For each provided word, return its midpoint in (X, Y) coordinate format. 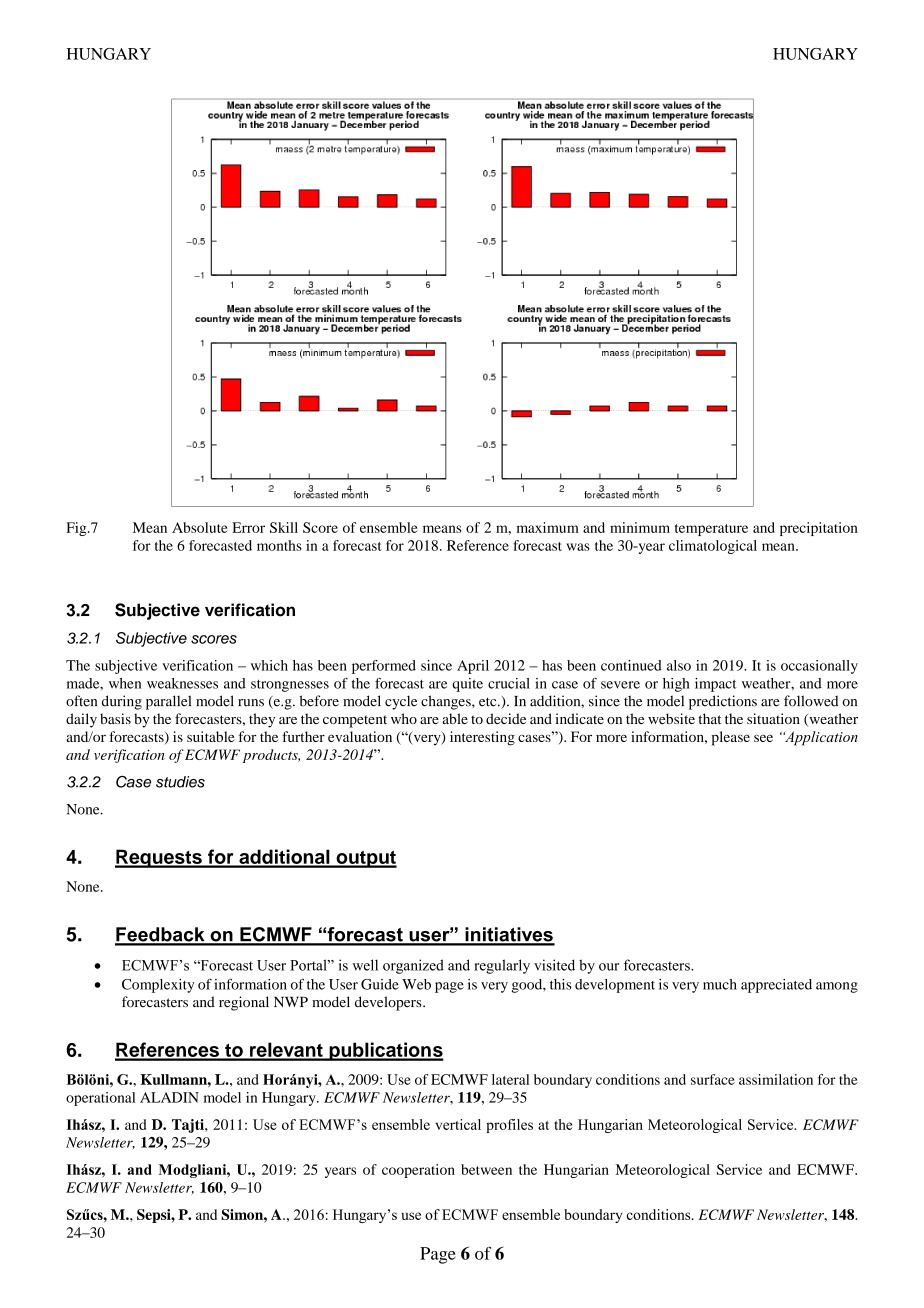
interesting (482, 738)
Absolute (200, 527)
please (731, 738)
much (720, 984)
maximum (548, 527)
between (486, 1169)
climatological (713, 547)
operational (100, 1099)
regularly (502, 966)
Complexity (158, 986)
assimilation (776, 1079)
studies (180, 782)
